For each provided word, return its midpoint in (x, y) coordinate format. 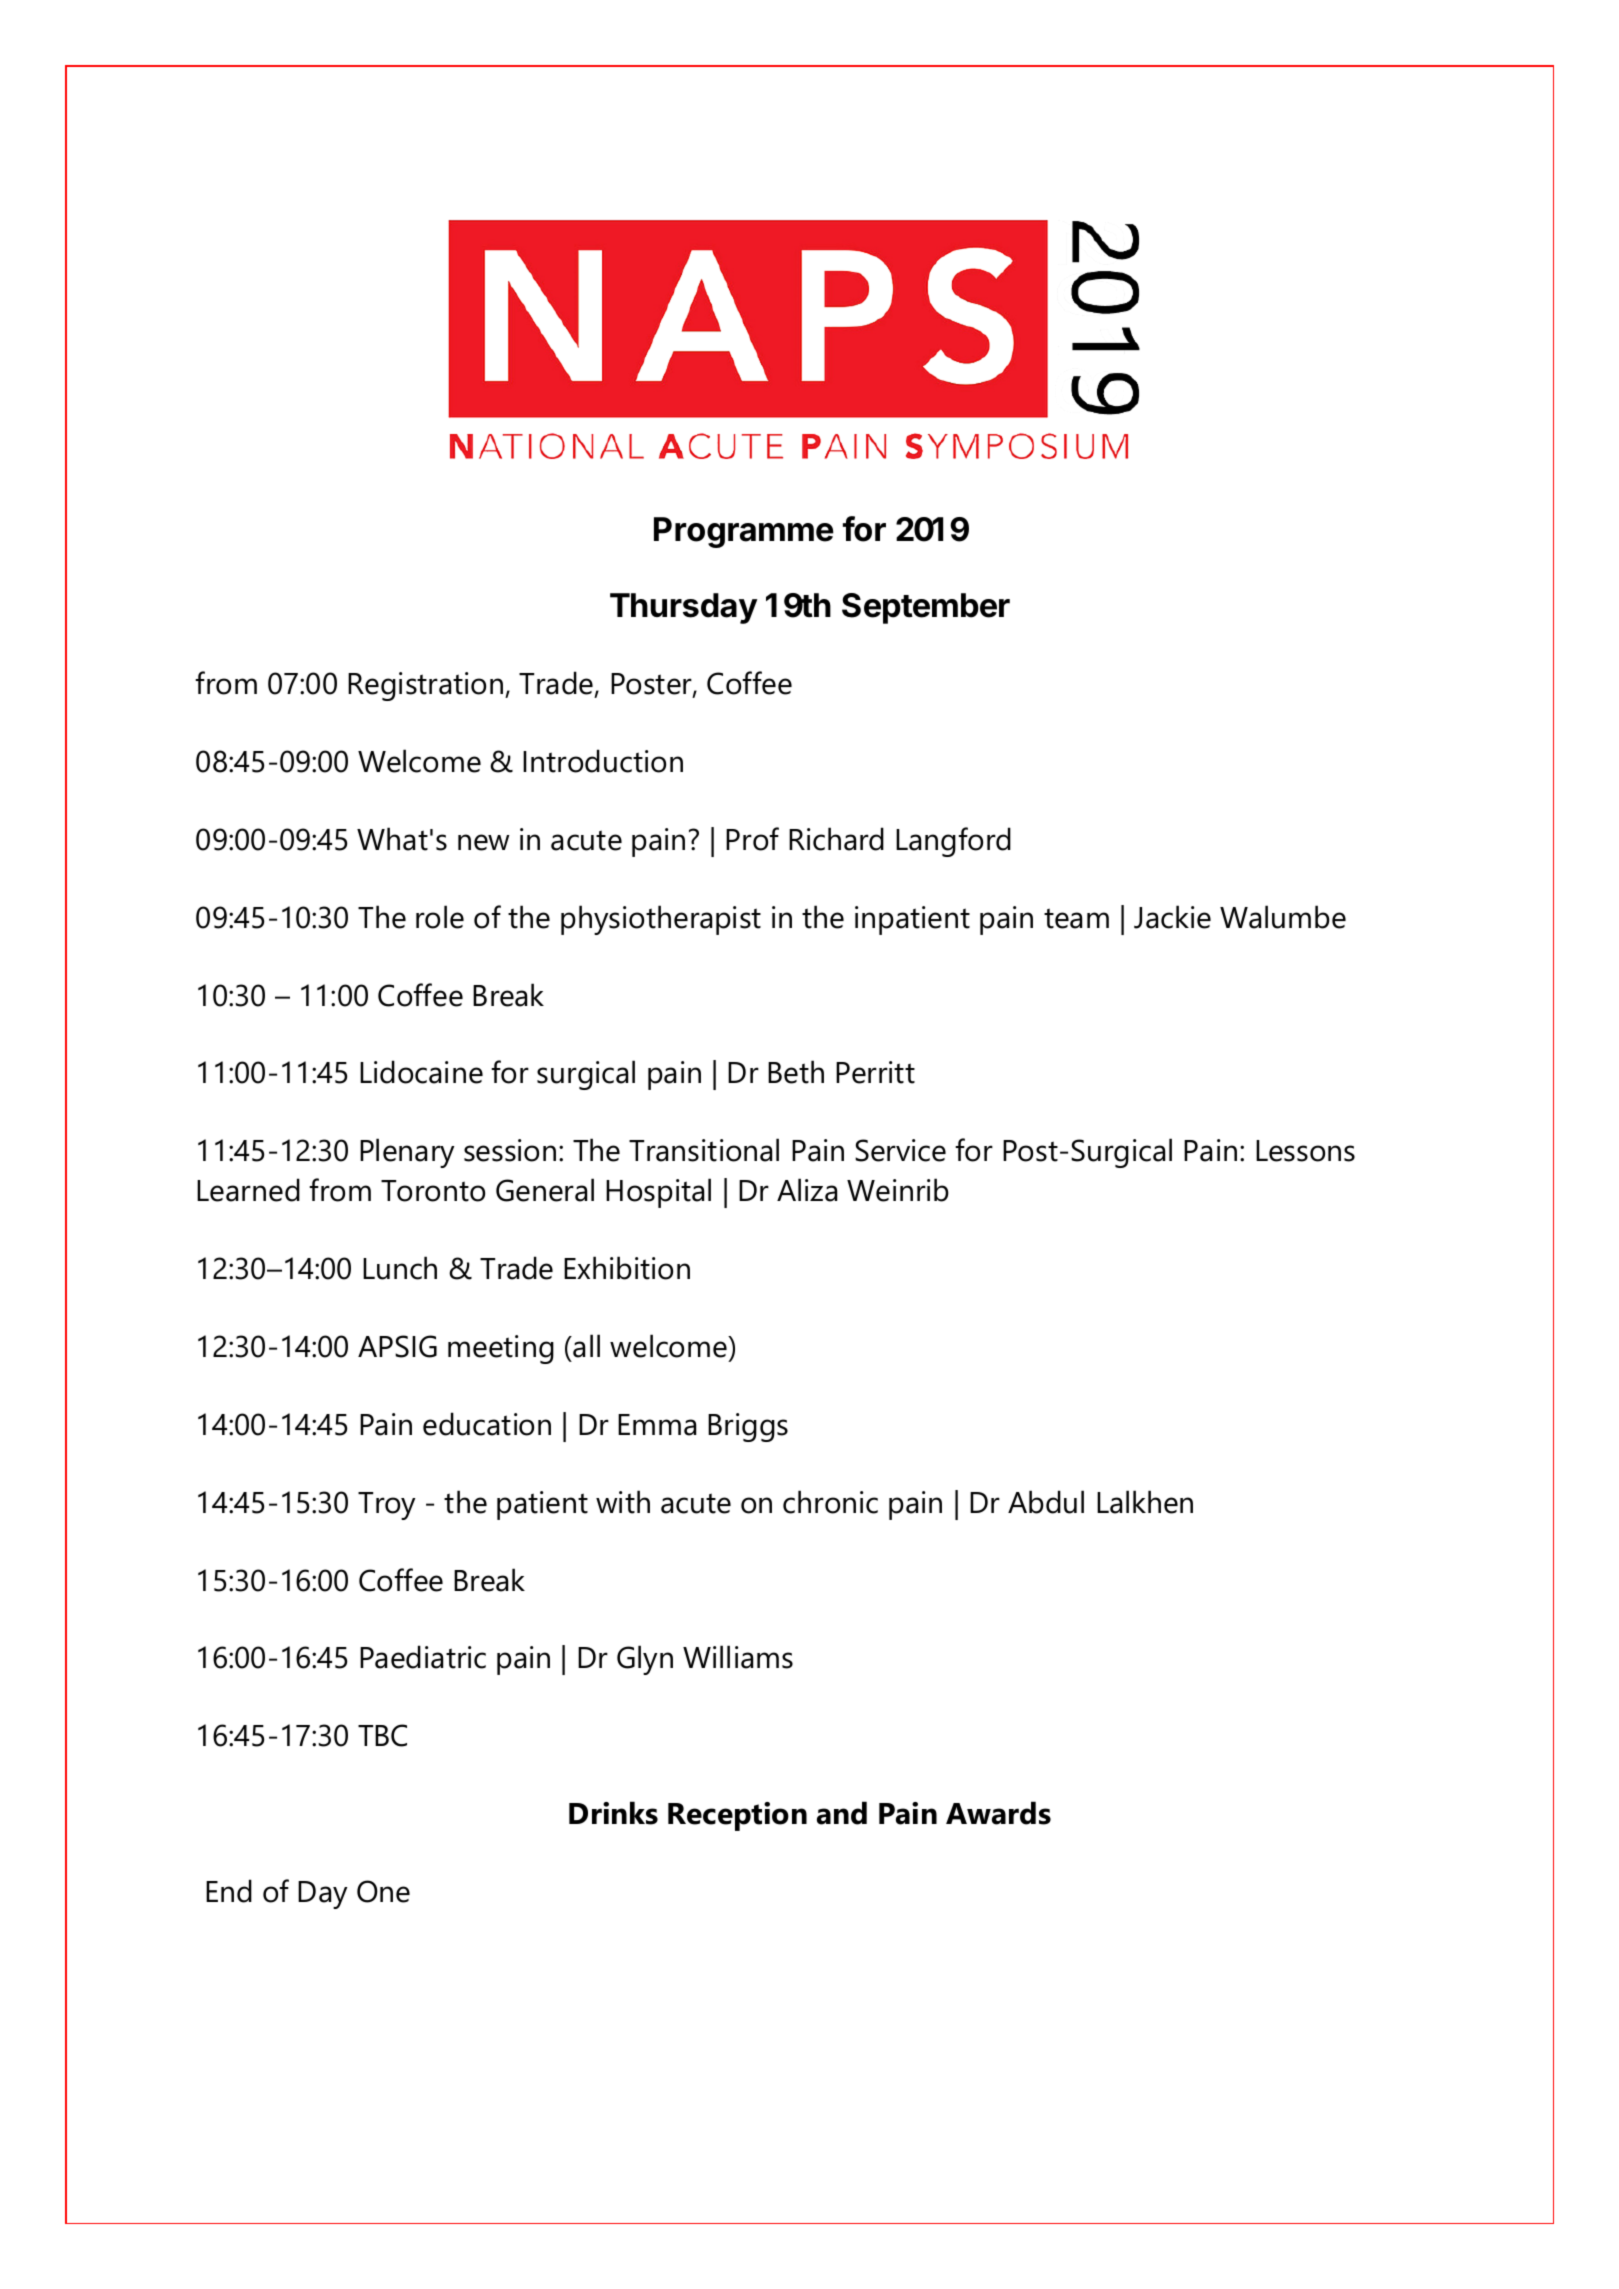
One (383, 1891)
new (484, 842)
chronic (830, 1502)
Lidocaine (421, 1072)
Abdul (1046, 1502)
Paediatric (423, 1657)
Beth (796, 1072)
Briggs (748, 1427)
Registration (427, 686)
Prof (752, 839)
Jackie (1172, 917)
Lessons (1305, 1151)
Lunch (400, 1268)
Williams (738, 1657)
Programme (744, 532)
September (926, 608)
